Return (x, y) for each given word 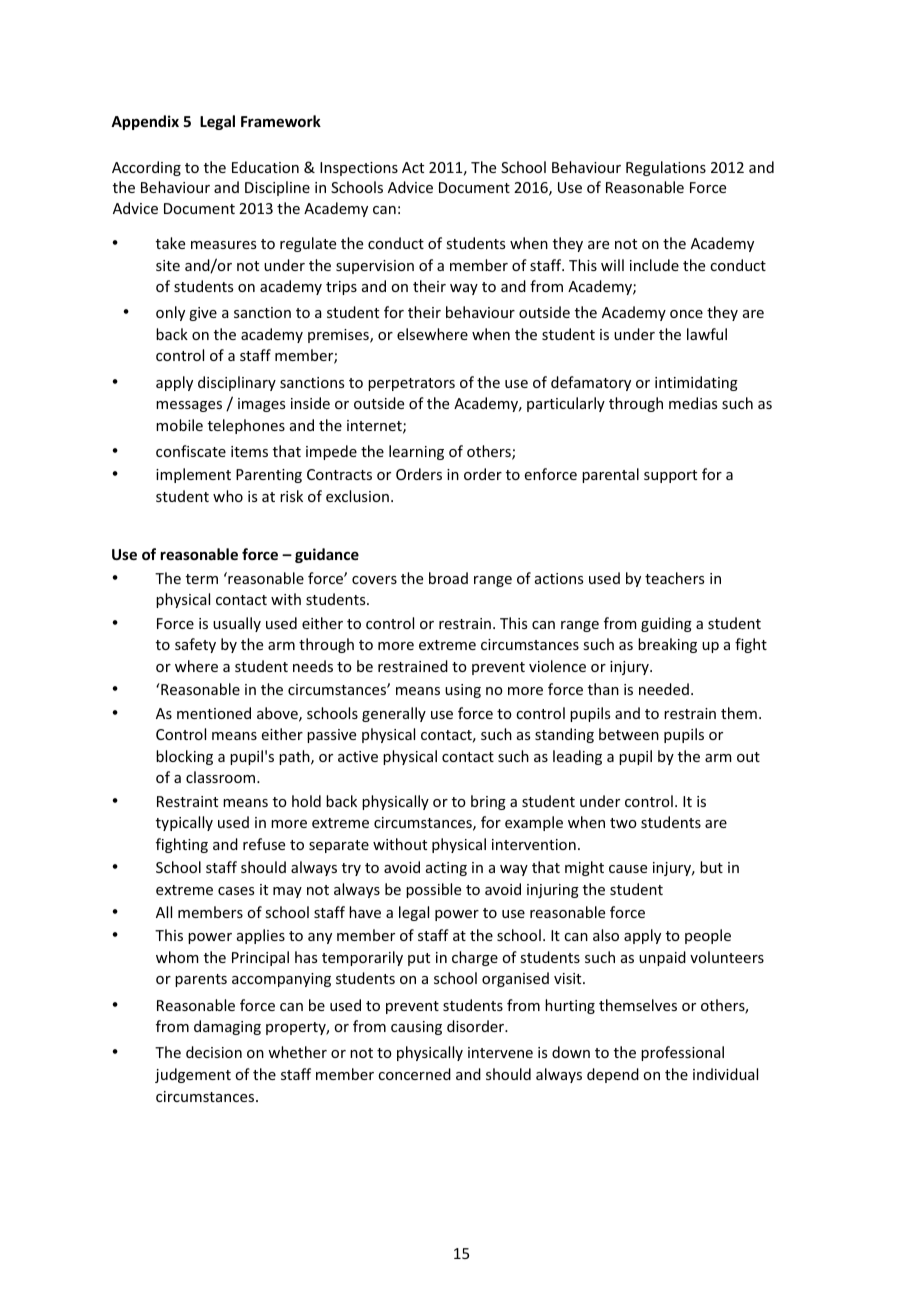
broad (448, 578)
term (202, 579)
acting (446, 869)
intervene (500, 1052)
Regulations (666, 168)
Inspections (359, 169)
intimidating (696, 383)
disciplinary (237, 383)
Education (265, 167)
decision (214, 1052)
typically (184, 823)
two (623, 823)
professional (682, 1053)
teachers (674, 578)
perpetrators (411, 384)
